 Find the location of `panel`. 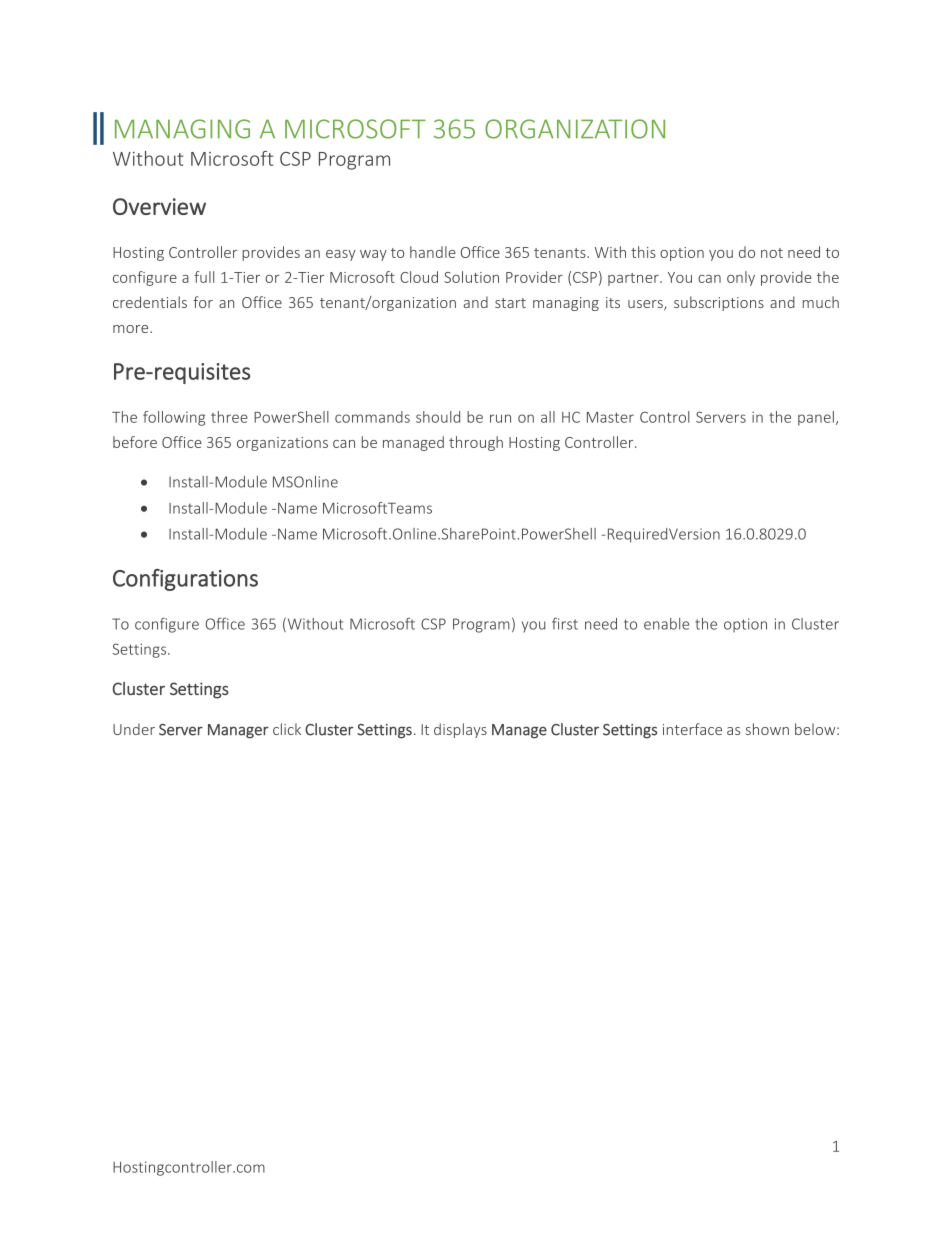

panel is located at coordinates (816, 418).
